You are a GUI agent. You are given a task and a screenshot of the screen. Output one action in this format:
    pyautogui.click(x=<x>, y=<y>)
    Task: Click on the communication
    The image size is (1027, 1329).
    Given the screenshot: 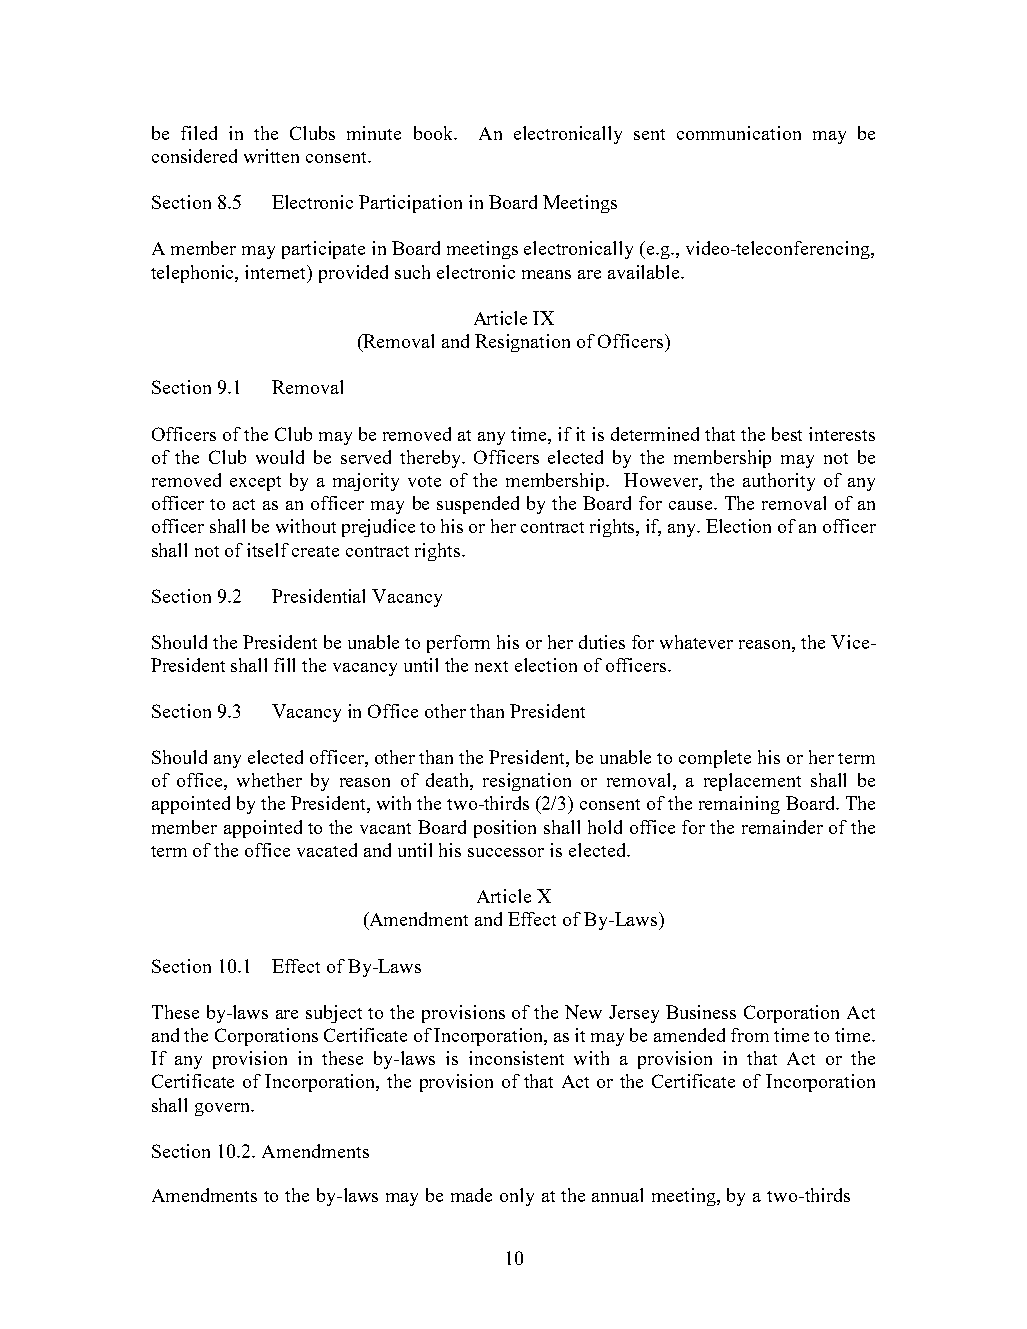 What is the action you would take?
    pyautogui.click(x=739, y=133)
